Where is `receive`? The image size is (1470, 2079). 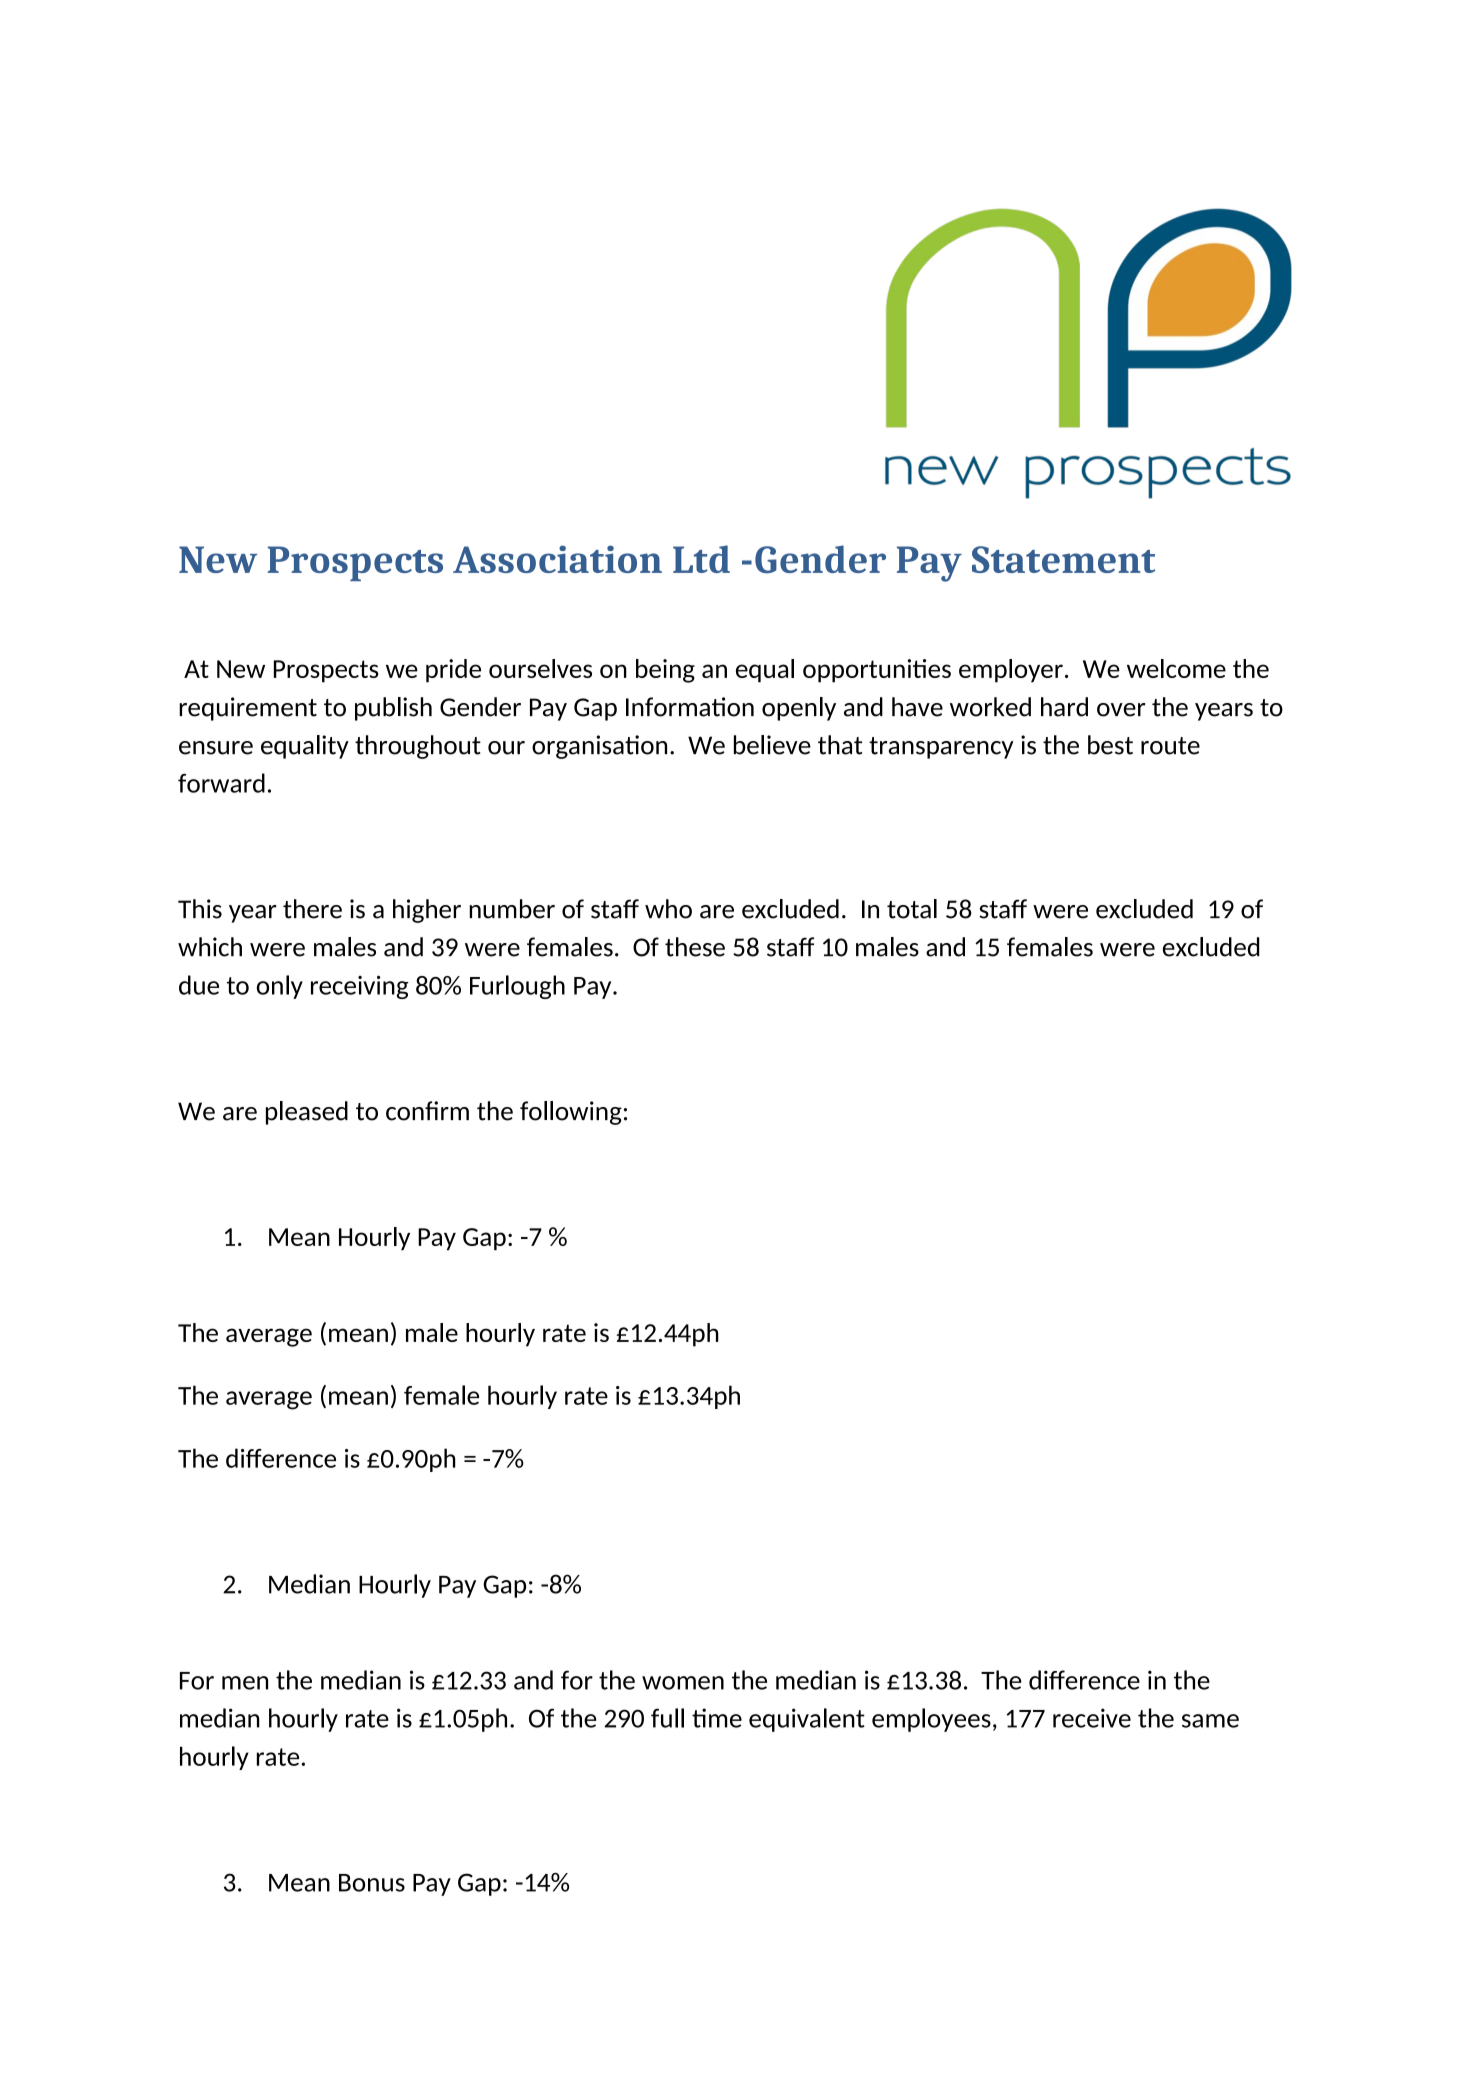 receive is located at coordinates (1092, 1718).
